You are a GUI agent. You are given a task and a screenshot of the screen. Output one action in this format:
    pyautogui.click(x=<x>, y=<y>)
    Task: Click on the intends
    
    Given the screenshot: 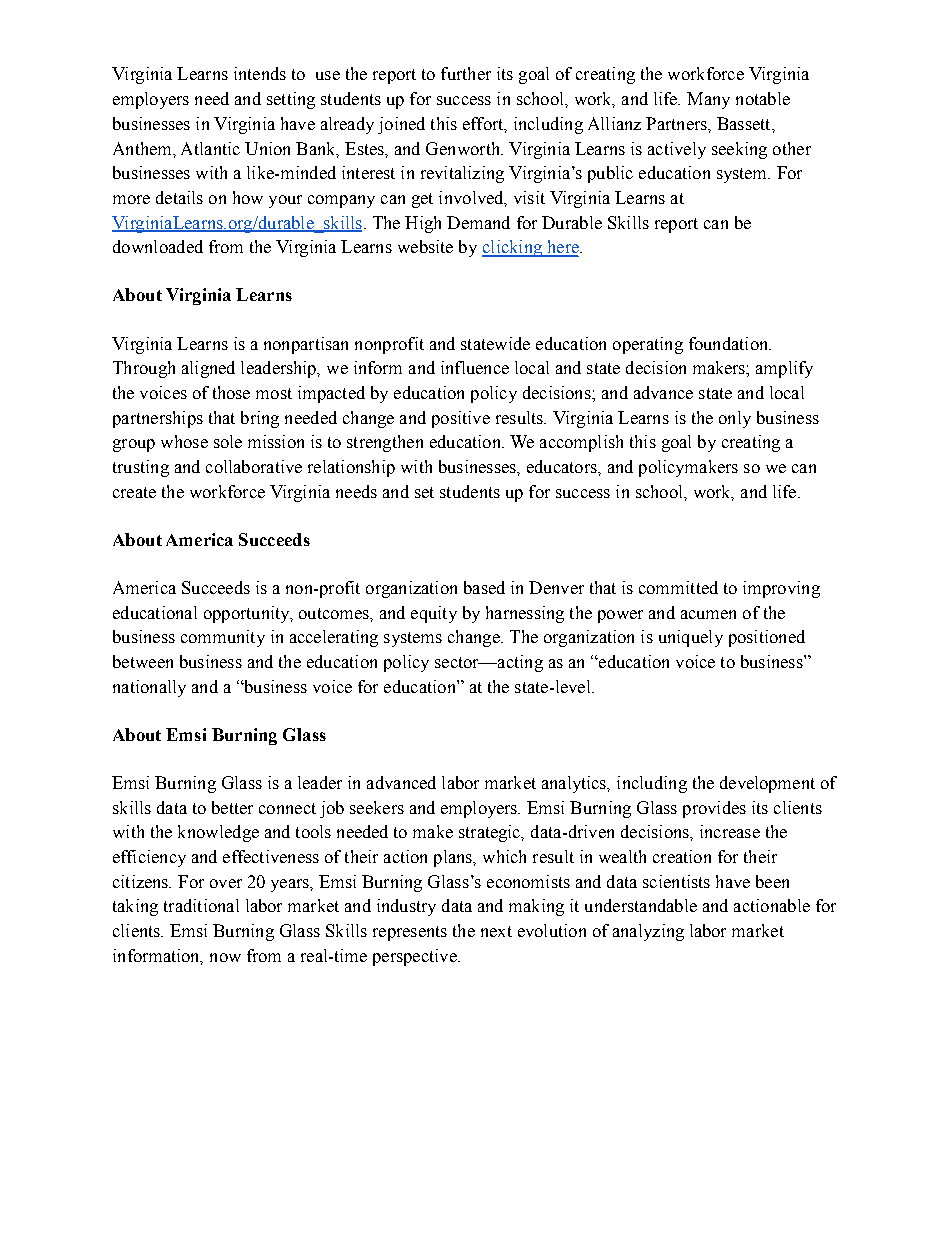 What is the action you would take?
    pyautogui.click(x=260, y=73)
